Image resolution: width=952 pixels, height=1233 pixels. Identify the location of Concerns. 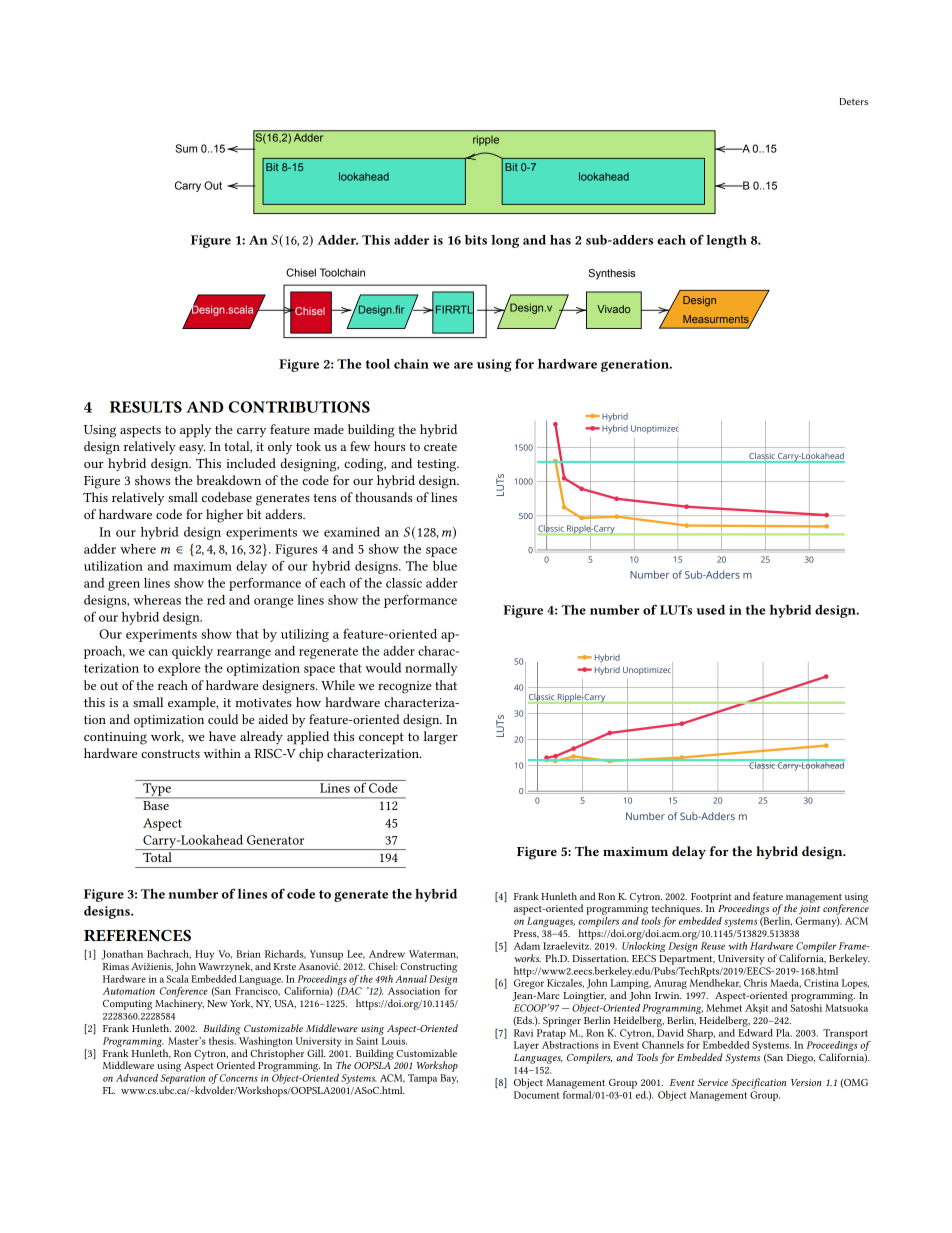
(237, 1078).
